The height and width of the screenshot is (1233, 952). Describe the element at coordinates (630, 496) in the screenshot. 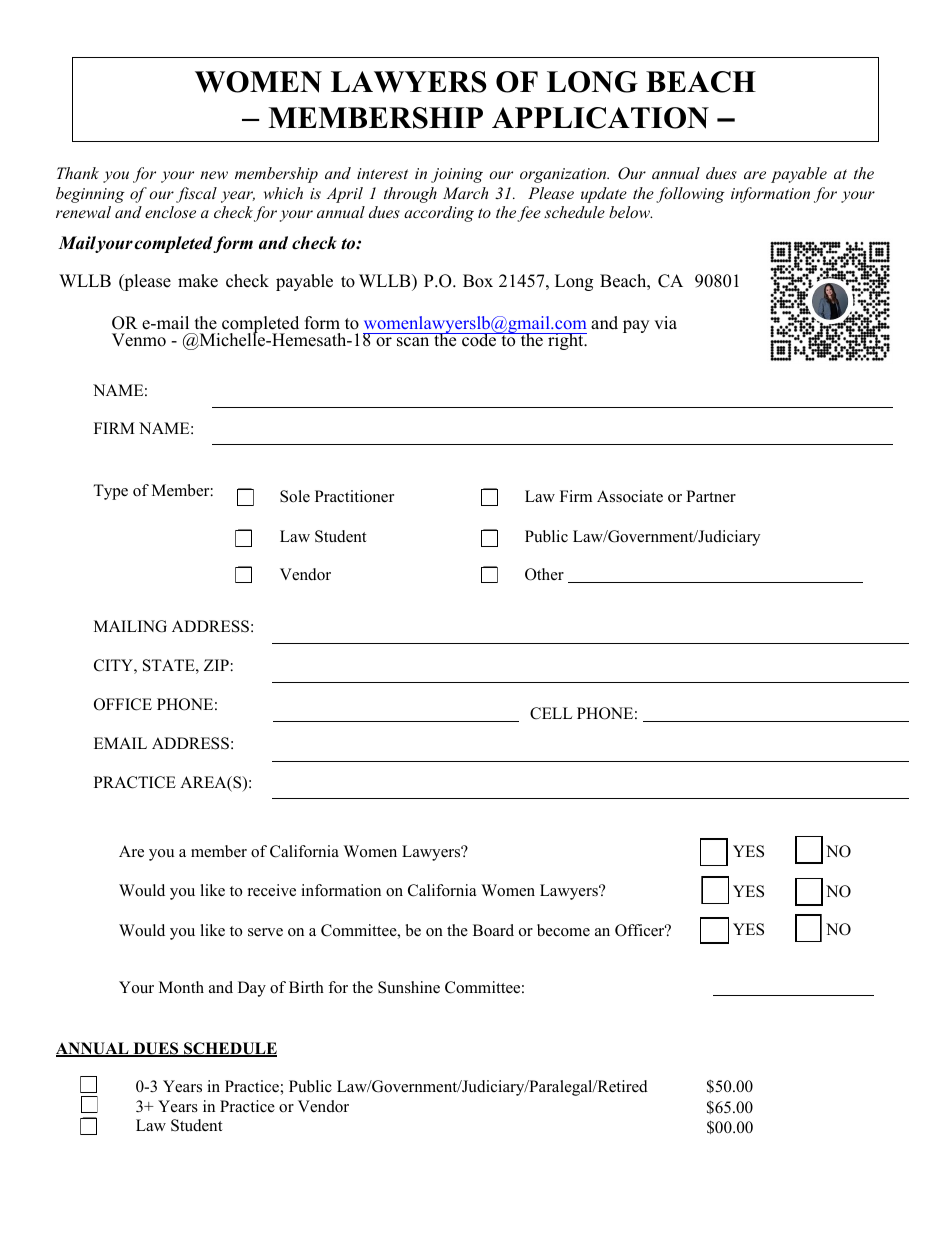

I see `Associate` at that location.
